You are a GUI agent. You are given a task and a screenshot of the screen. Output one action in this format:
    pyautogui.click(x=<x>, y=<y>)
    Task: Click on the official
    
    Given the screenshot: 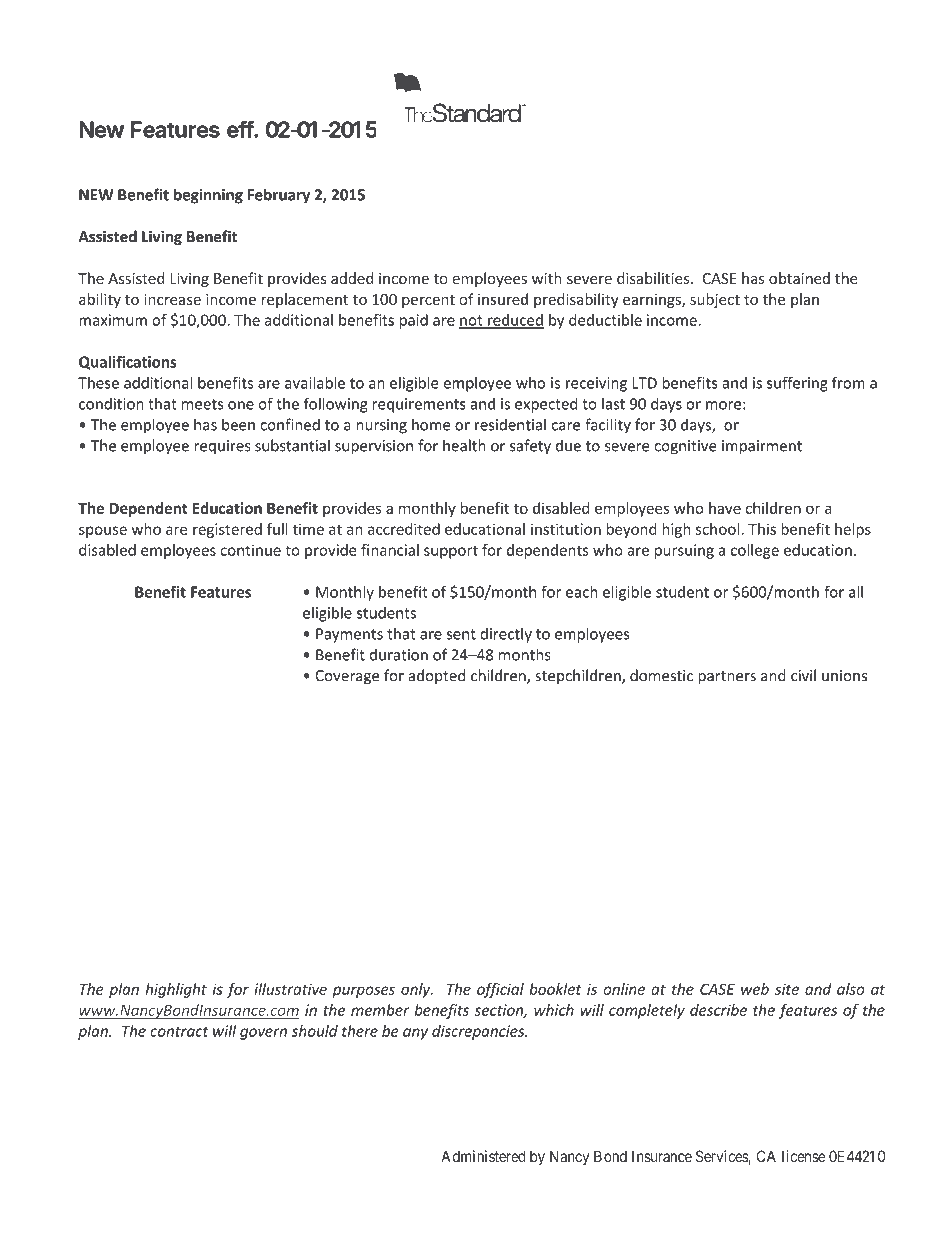 What is the action you would take?
    pyautogui.click(x=500, y=990)
